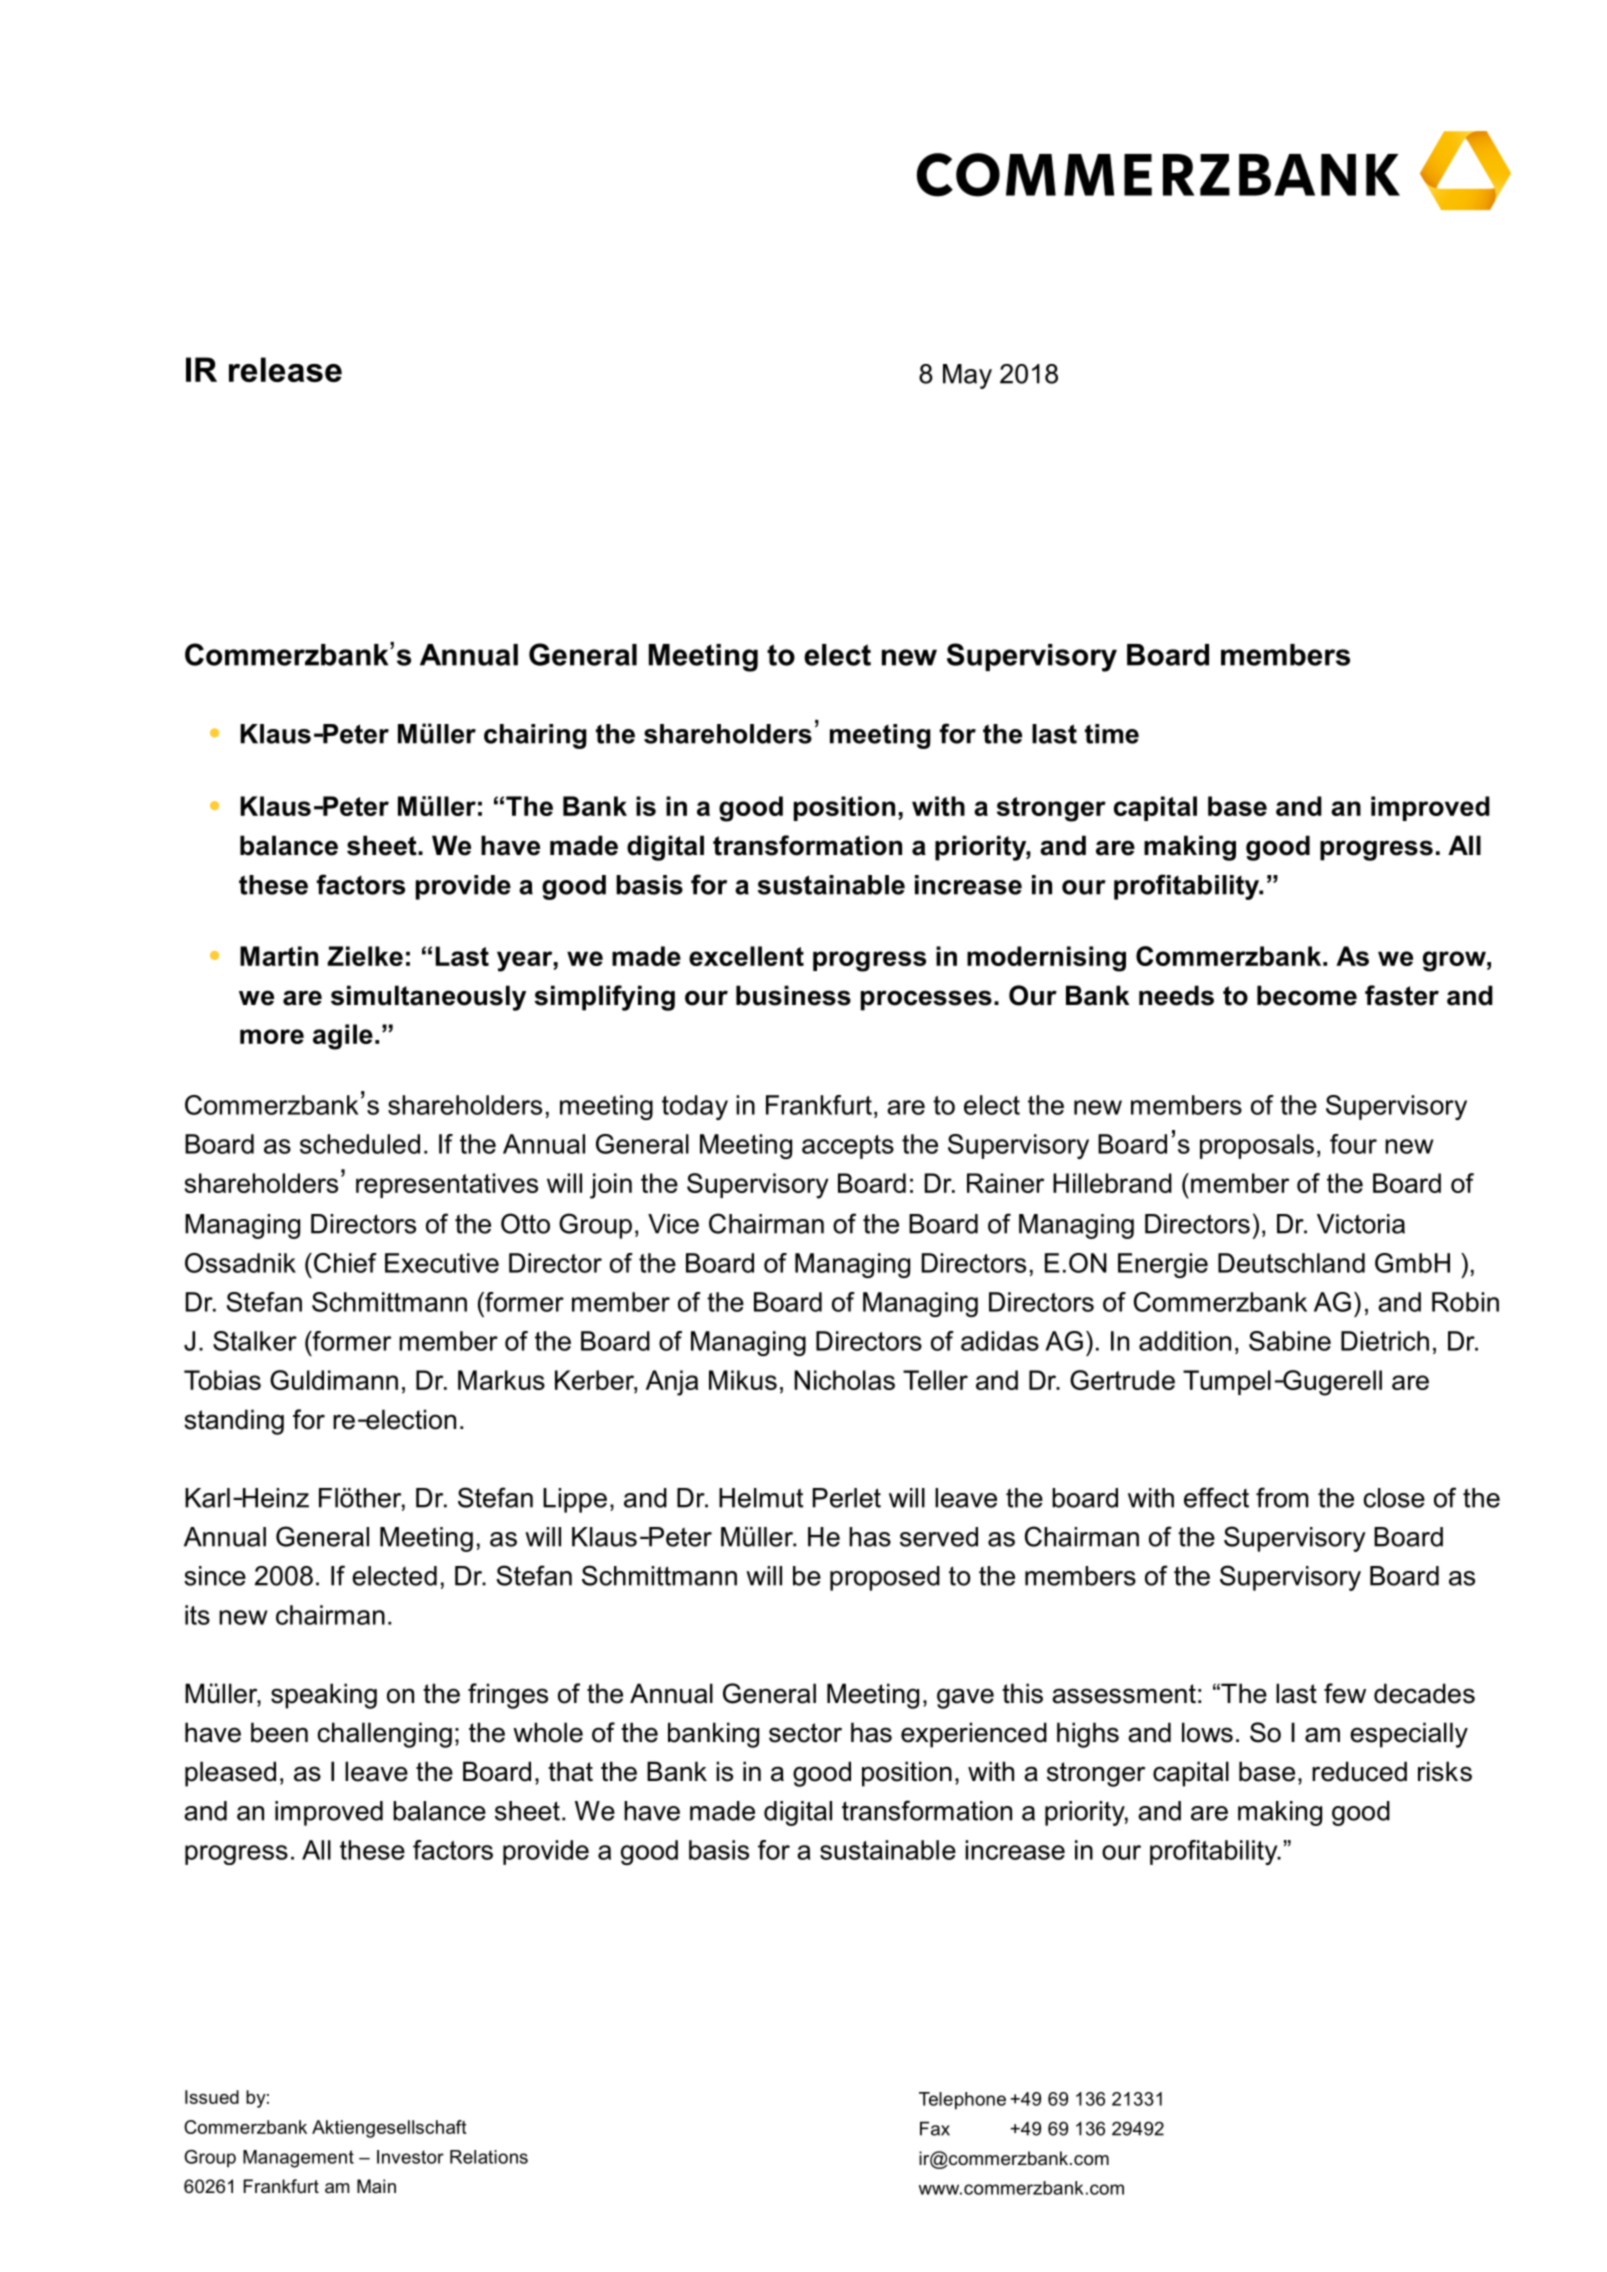 The width and height of the screenshot is (1607, 2272). Describe the element at coordinates (298, 2159) in the screenshot. I see `Management` at that location.
